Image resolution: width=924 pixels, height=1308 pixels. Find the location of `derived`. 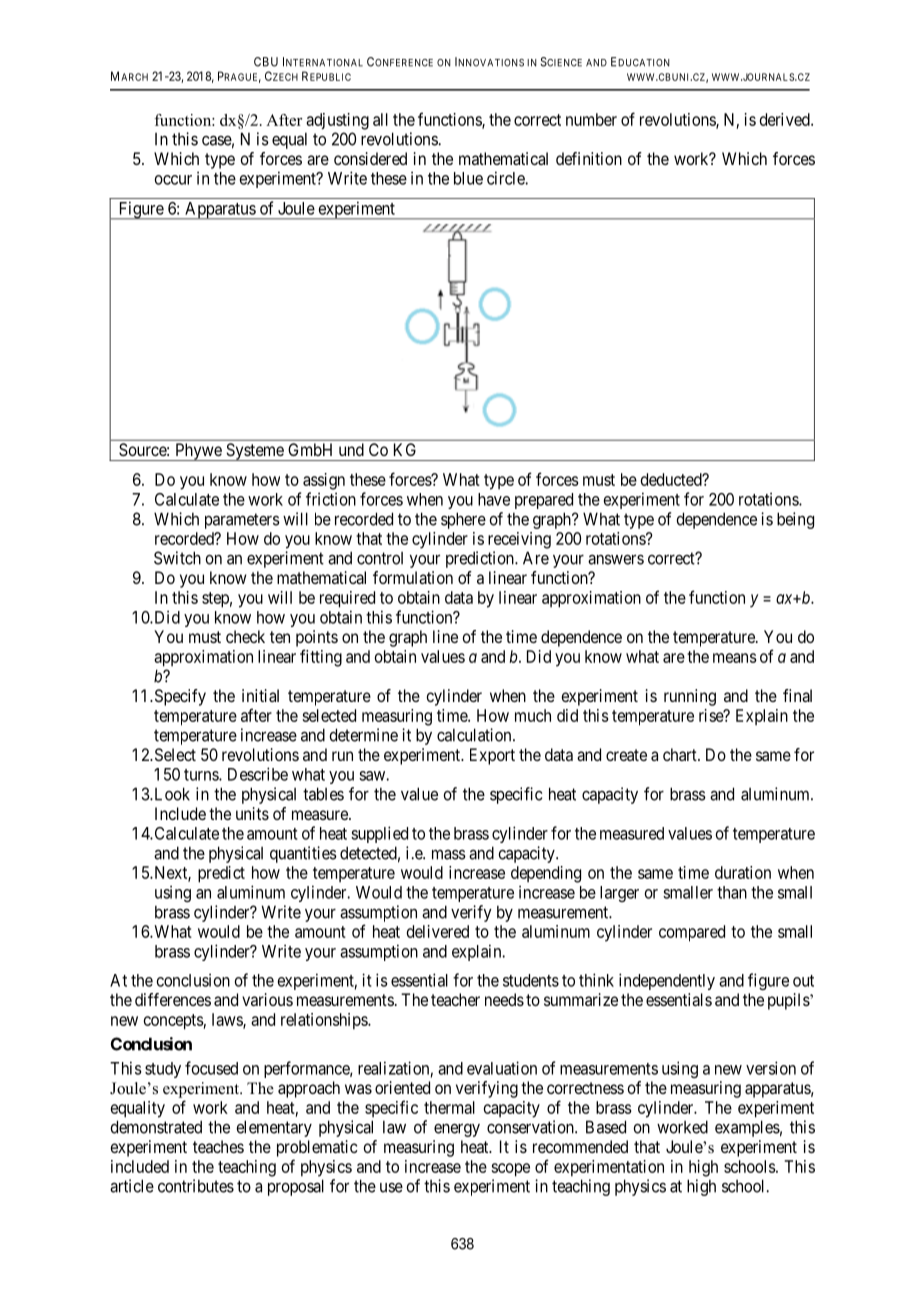

derived is located at coordinates (786, 119).
